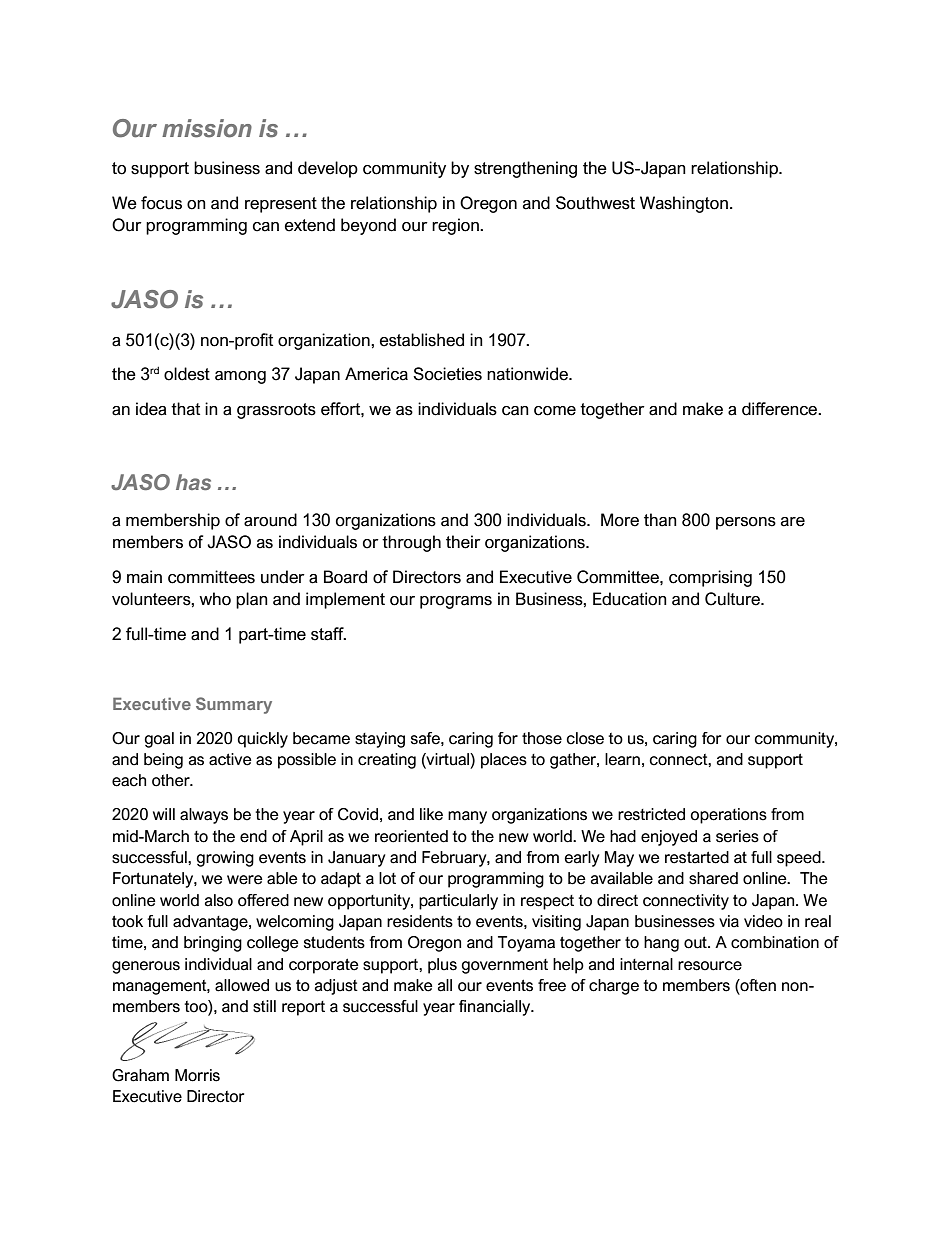 The width and height of the screenshot is (952, 1233). What do you see at coordinates (230, 759) in the screenshot?
I see `active` at bounding box center [230, 759].
